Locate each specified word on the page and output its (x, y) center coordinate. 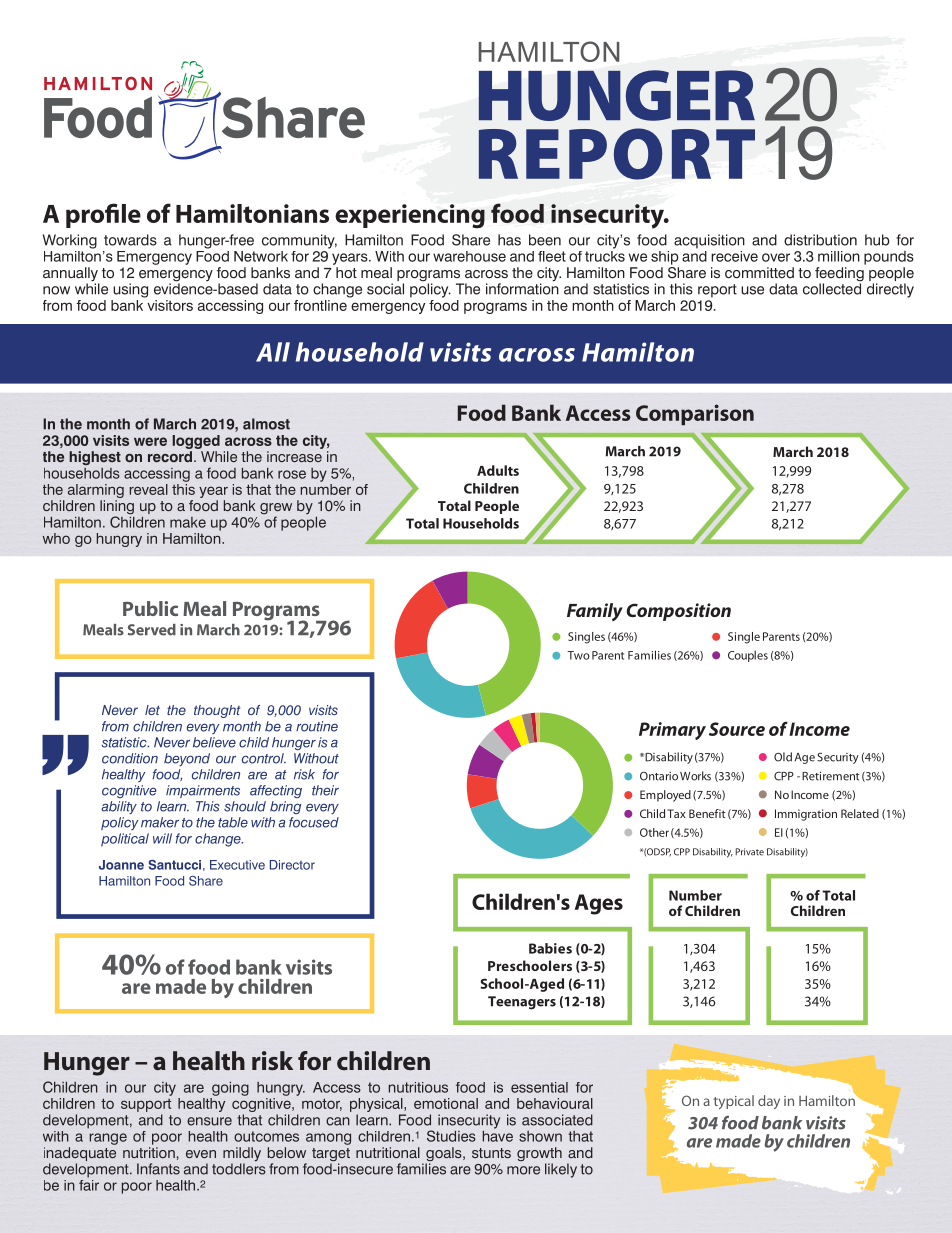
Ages (599, 904)
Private (749, 852)
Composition (678, 612)
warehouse (469, 256)
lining (117, 508)
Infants (158, 1169)
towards (130, 240)
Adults (498, 470)
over (776, 257)
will (162, 838)
